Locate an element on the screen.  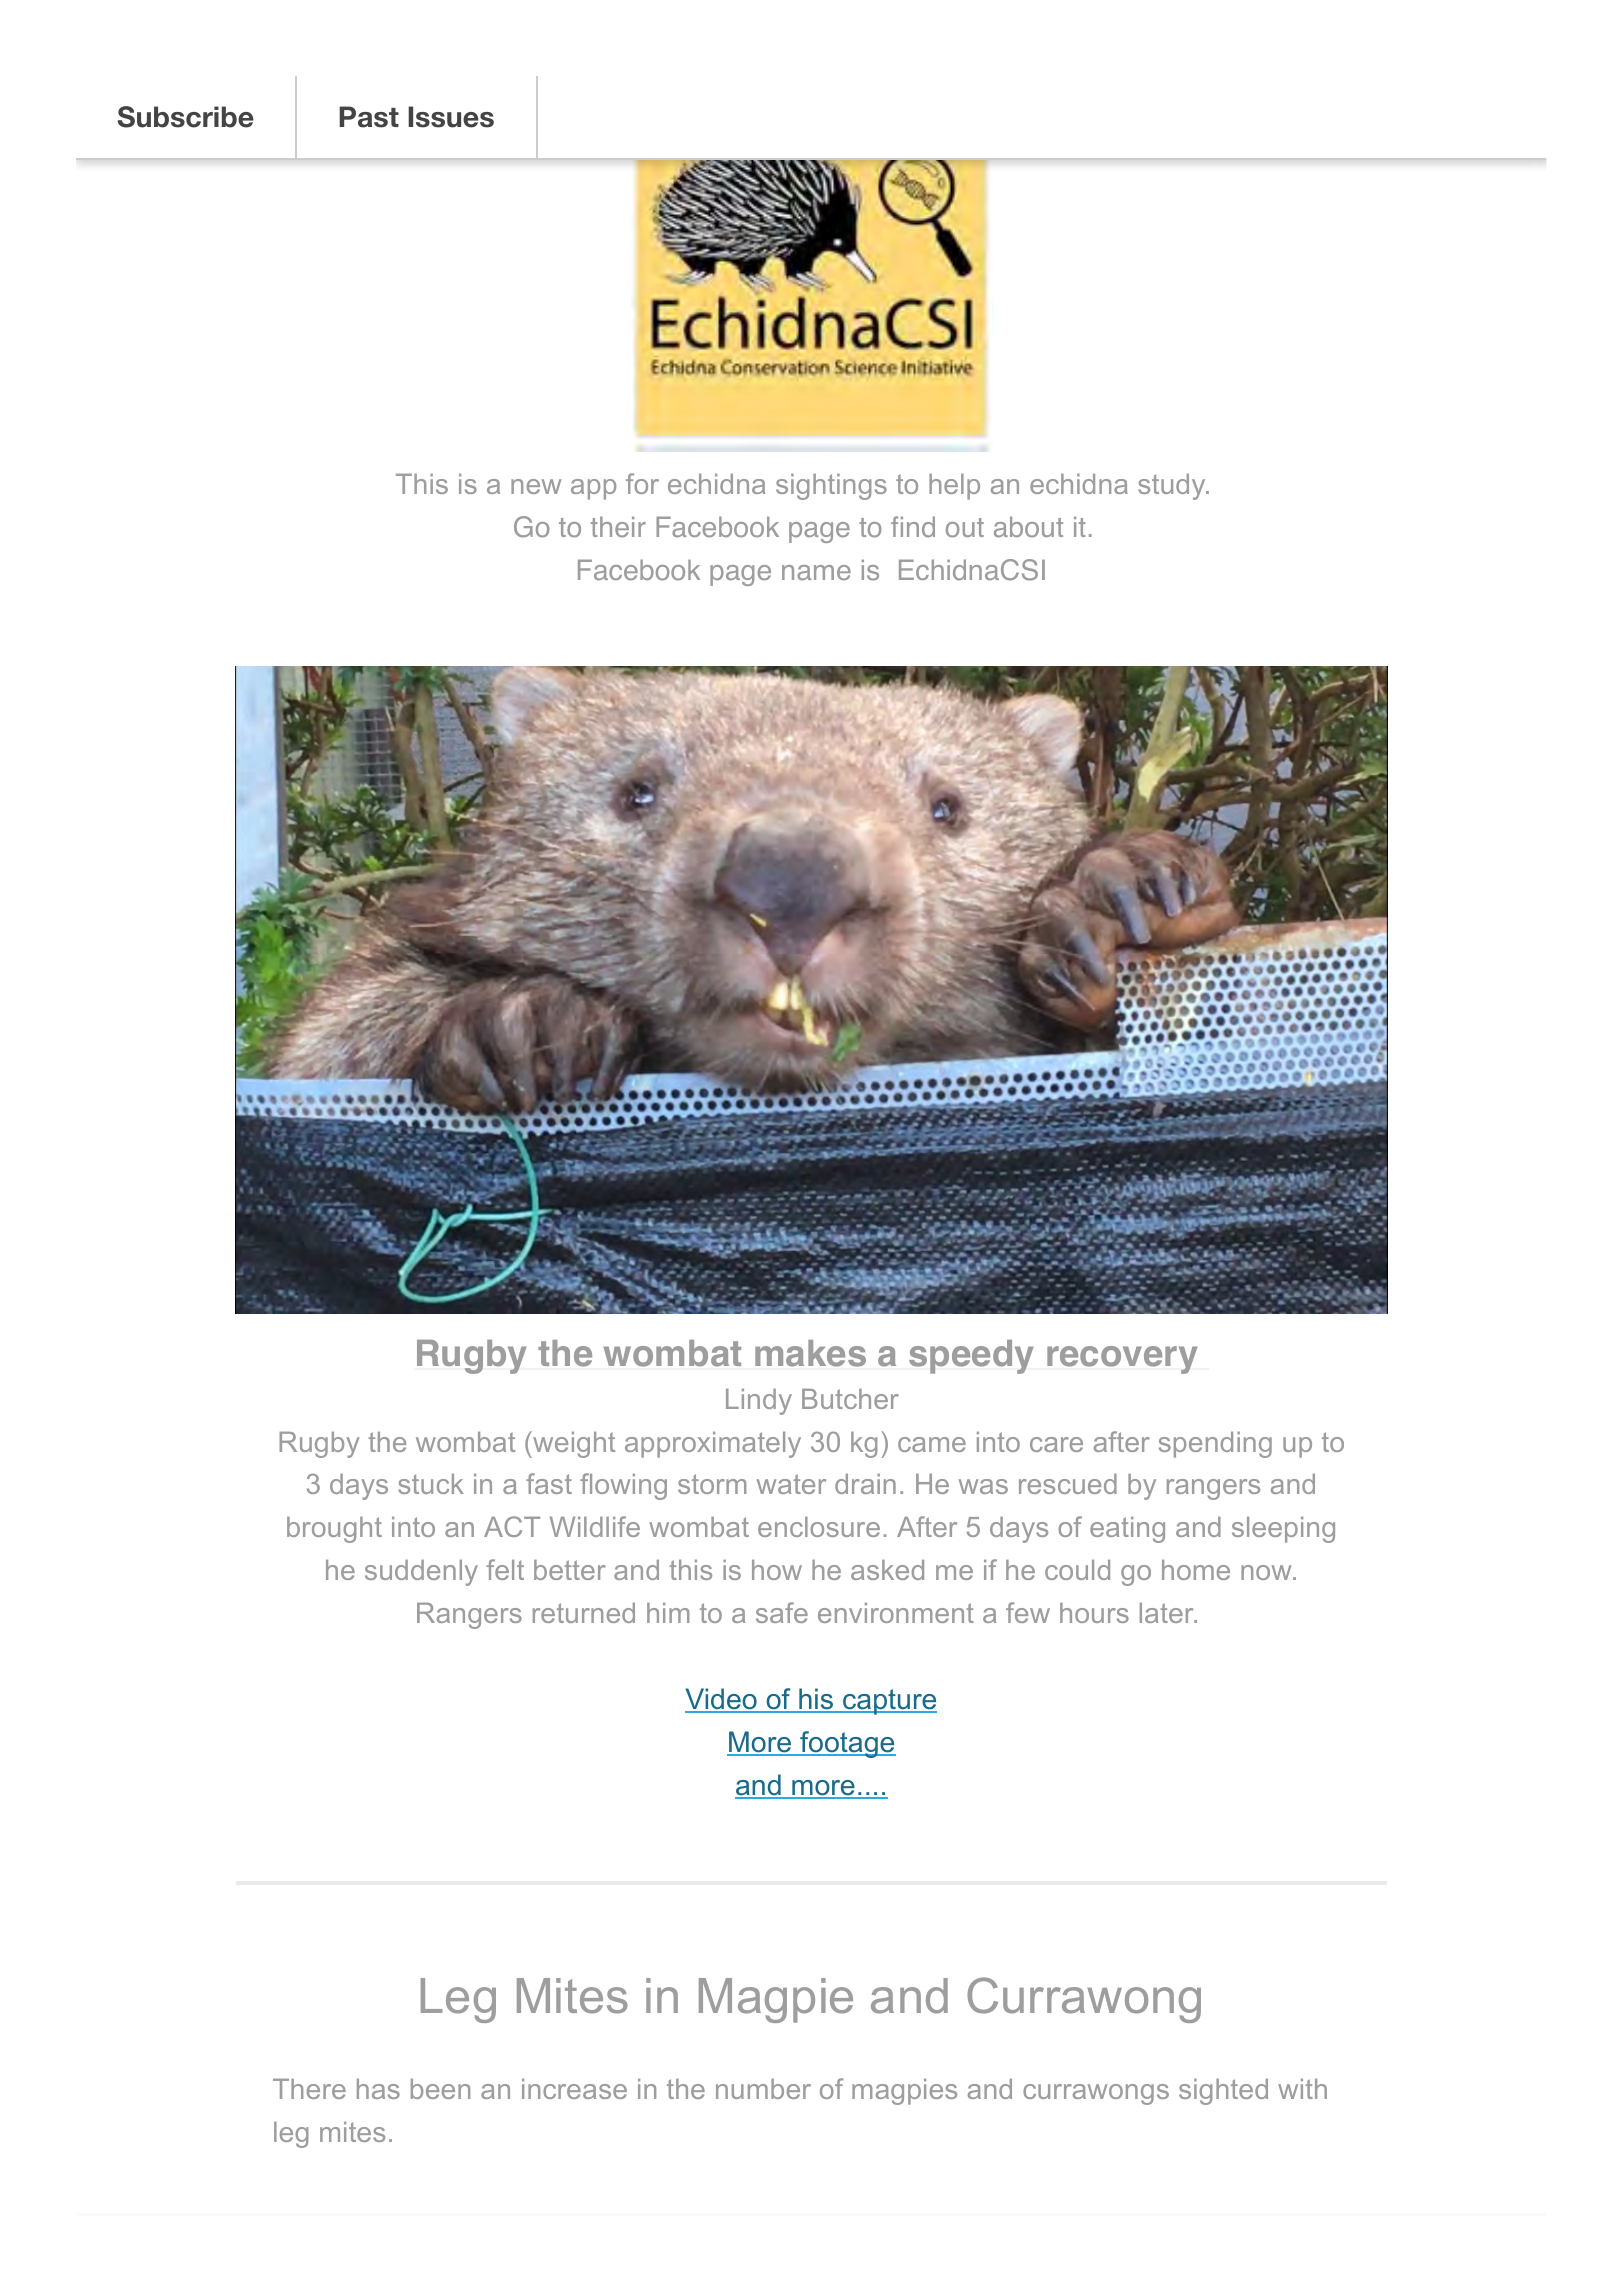
recovery is located at coordinates (1122, 1360).
